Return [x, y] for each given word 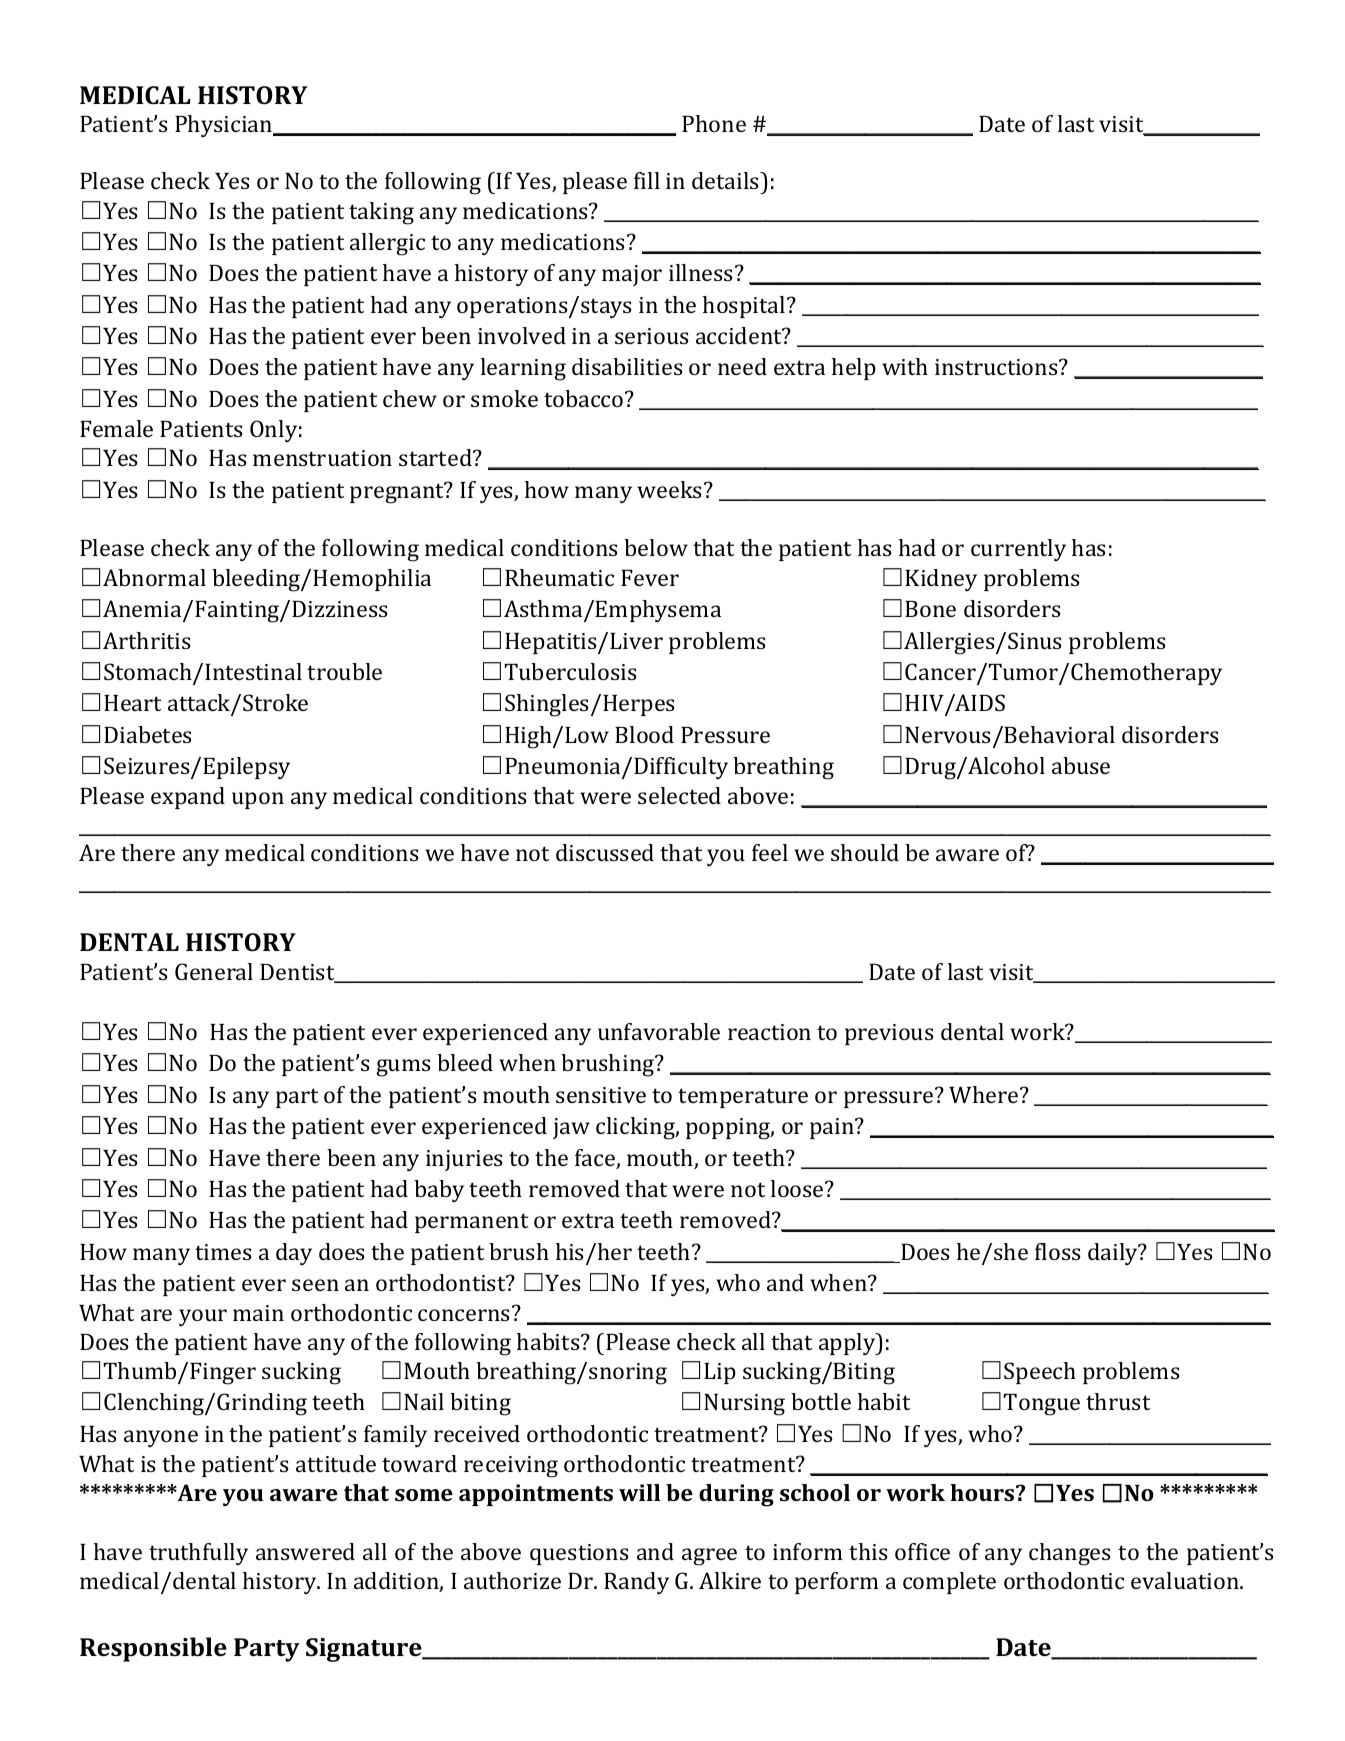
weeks [669, 489]
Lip [720, 1373]
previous [889, 1034]
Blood [644, 734]
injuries [464, 1160]
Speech [1040, 1373]
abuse [1081, 765]
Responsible [153, 1649]
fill [647, 180]
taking [381, 213]
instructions [997, 367]
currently [1018, 550]
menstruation [322, 458]
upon [258, 800]
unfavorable [659, 1031]
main [258, 1313]
